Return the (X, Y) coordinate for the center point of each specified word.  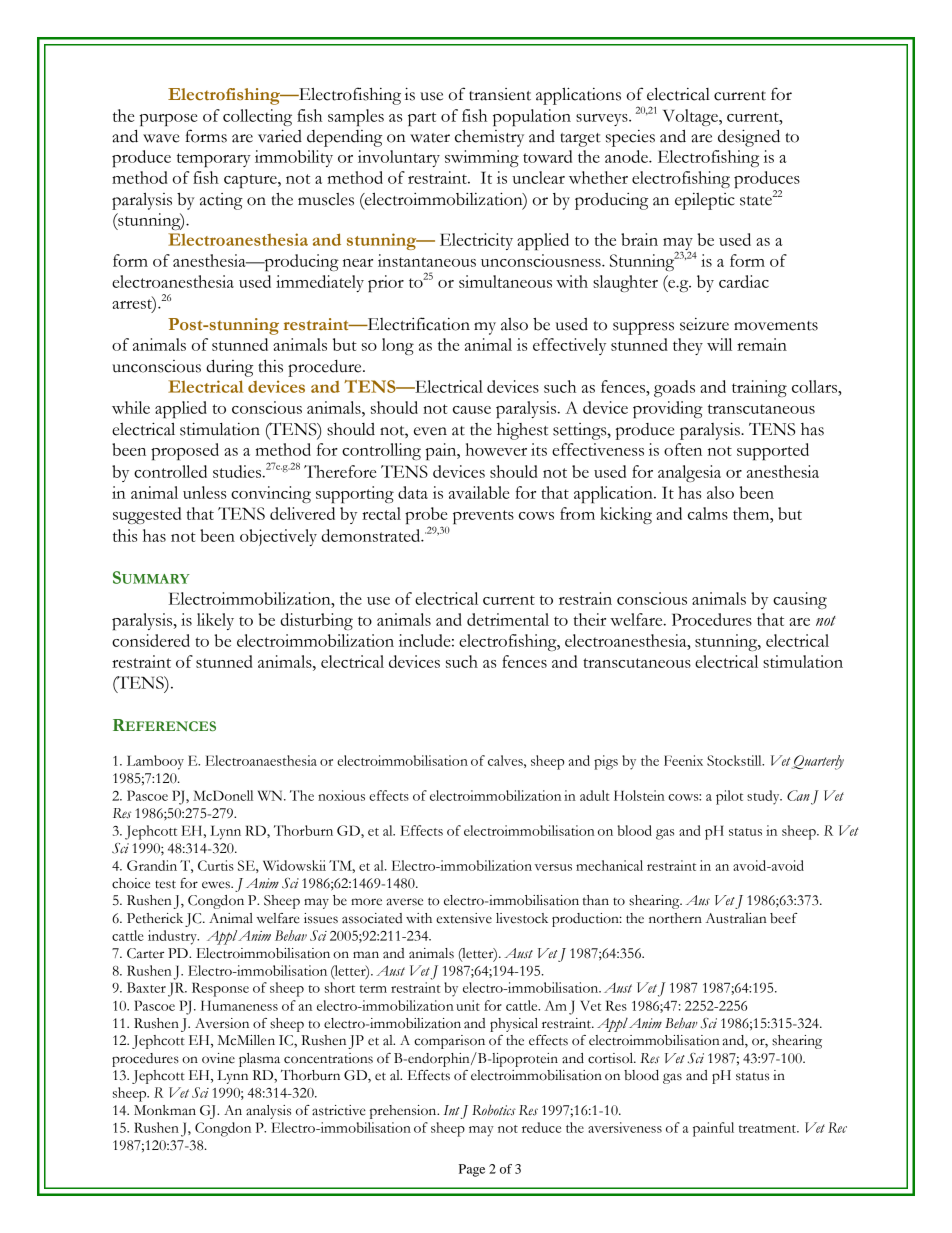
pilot (729, 797)
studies (238, 471)
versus (553, 867)
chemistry (489, 138)
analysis (268, 1112)
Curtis (216, 865)
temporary (214, 160)
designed (749, 138)
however (496, 449)
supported (773, 451)
